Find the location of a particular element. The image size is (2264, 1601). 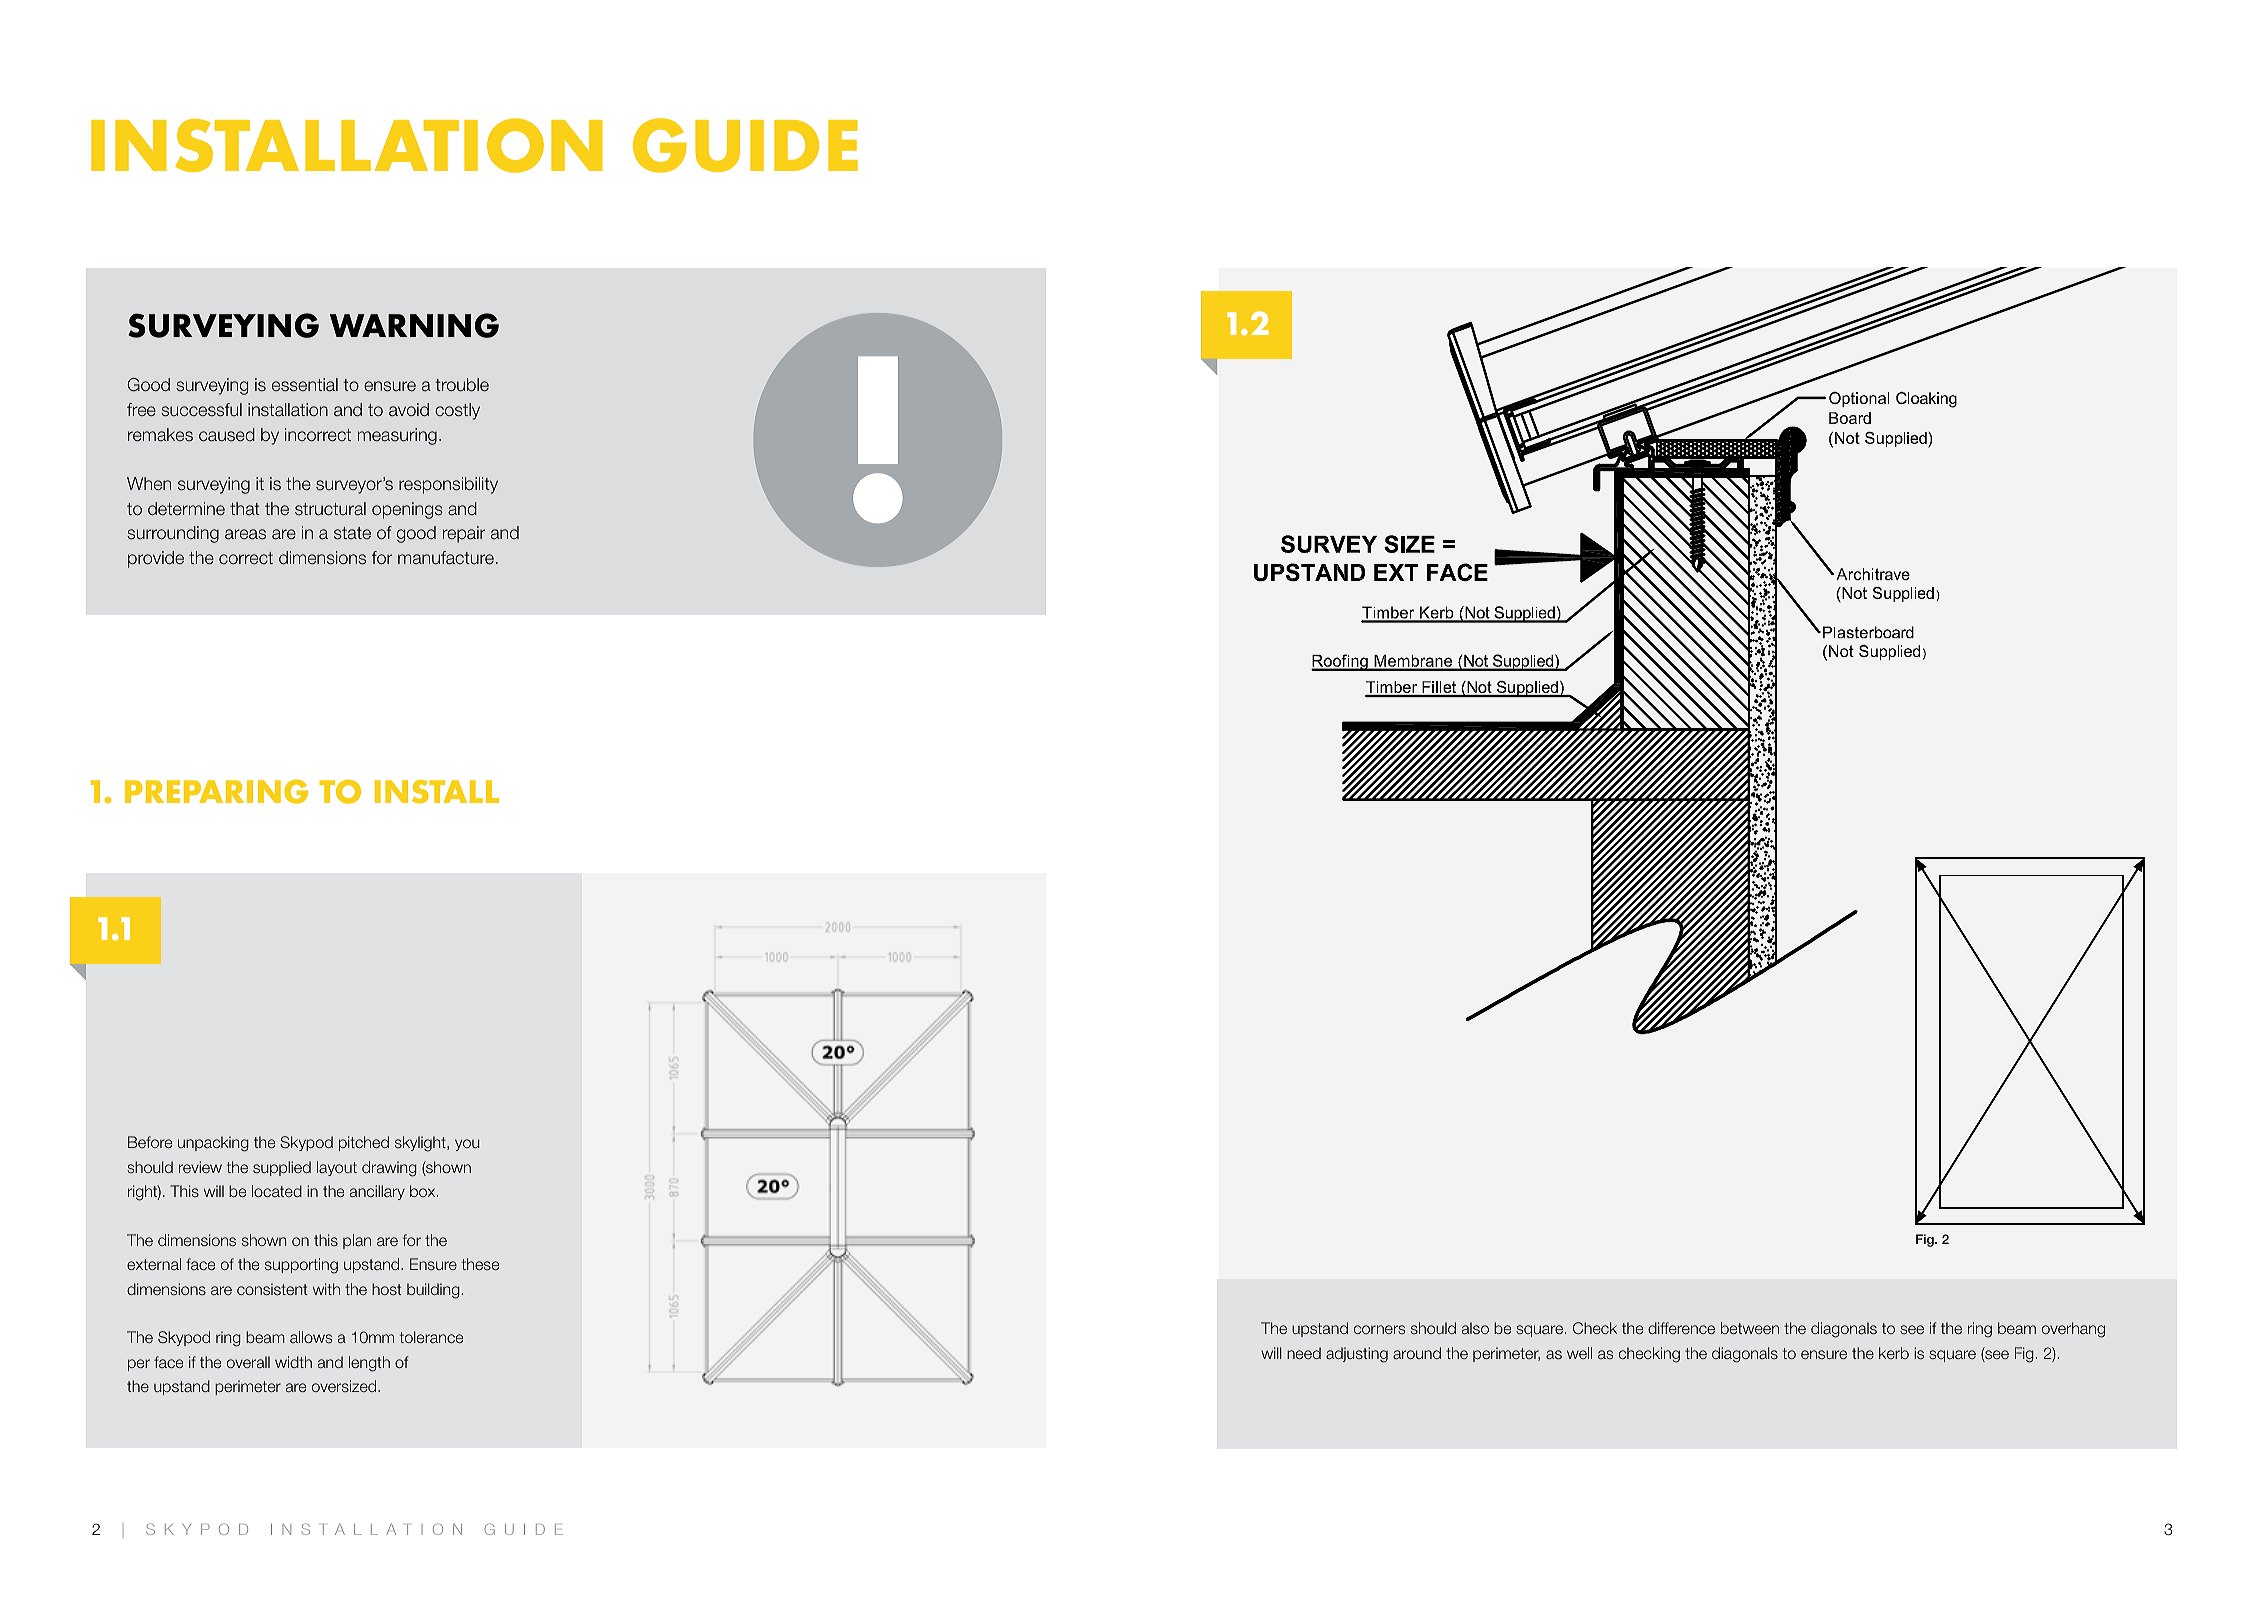

between is located at coordinates (1750, 1328).
